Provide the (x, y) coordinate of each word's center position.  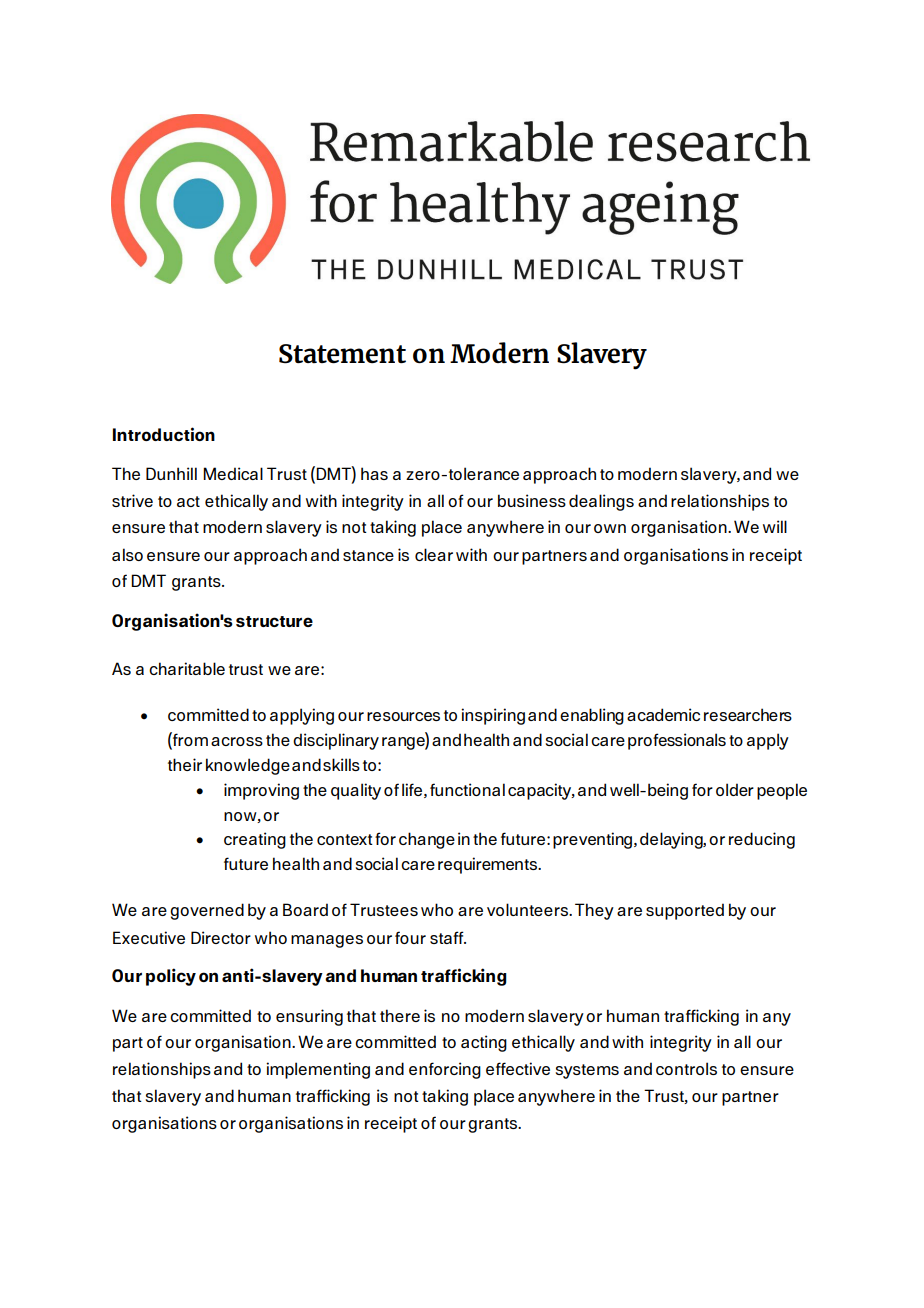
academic (663, 714)
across (237, 741)
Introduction (164, 434)
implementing (318, 1070)
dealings (601, 502)
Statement (342, 354)
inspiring (493, 716)
